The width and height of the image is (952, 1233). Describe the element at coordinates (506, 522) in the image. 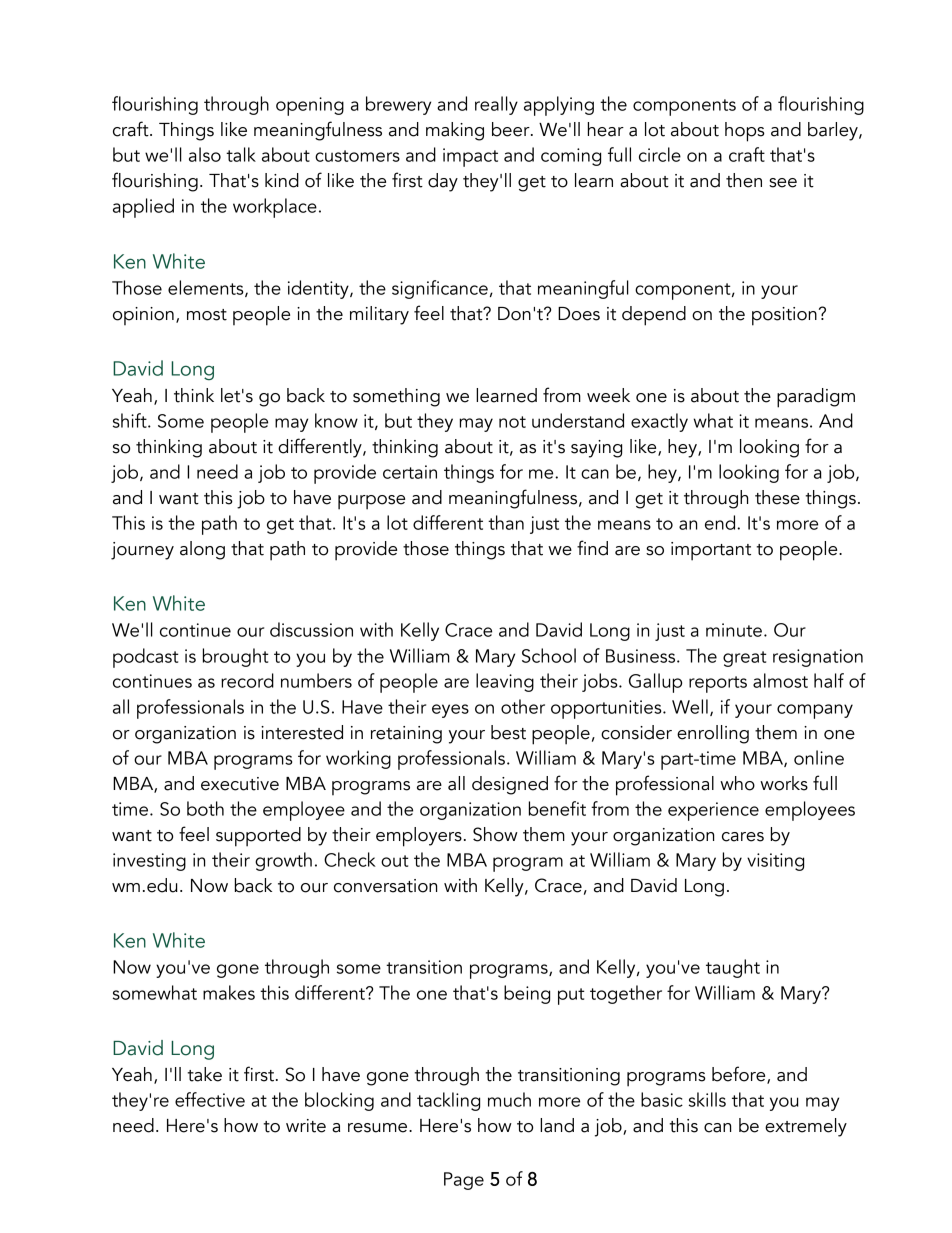

I see `than` at that location.
